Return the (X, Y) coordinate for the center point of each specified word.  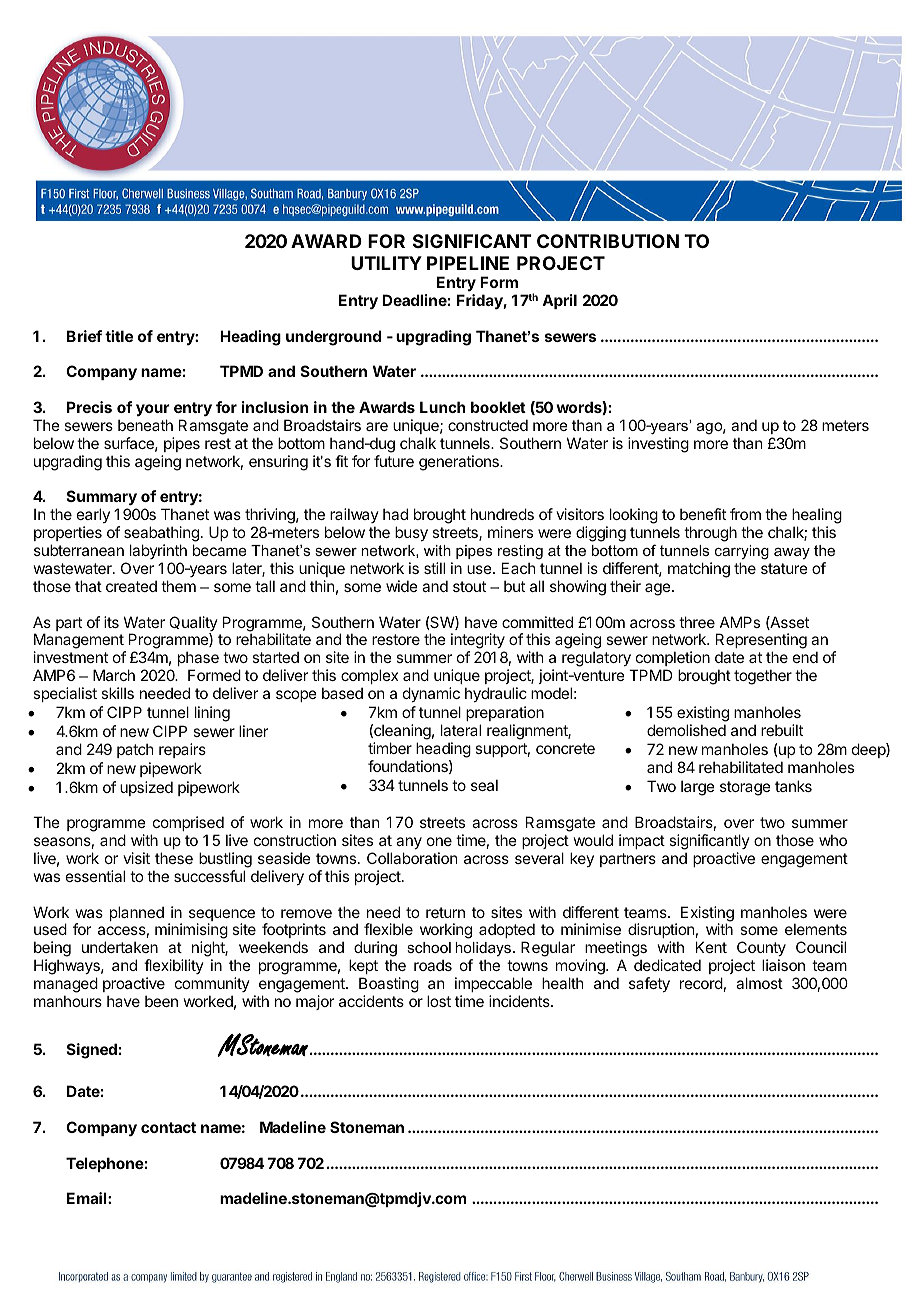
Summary (102, 499)
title (119, 336)
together (763, 677)
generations (460, 463)
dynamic (431, 694)
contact (168, 1127)
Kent (711, 947)
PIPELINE (468, 263)
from (745, 514)
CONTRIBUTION (608, 241)
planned (137, 913)
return (445, 912)
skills (117, 693)
